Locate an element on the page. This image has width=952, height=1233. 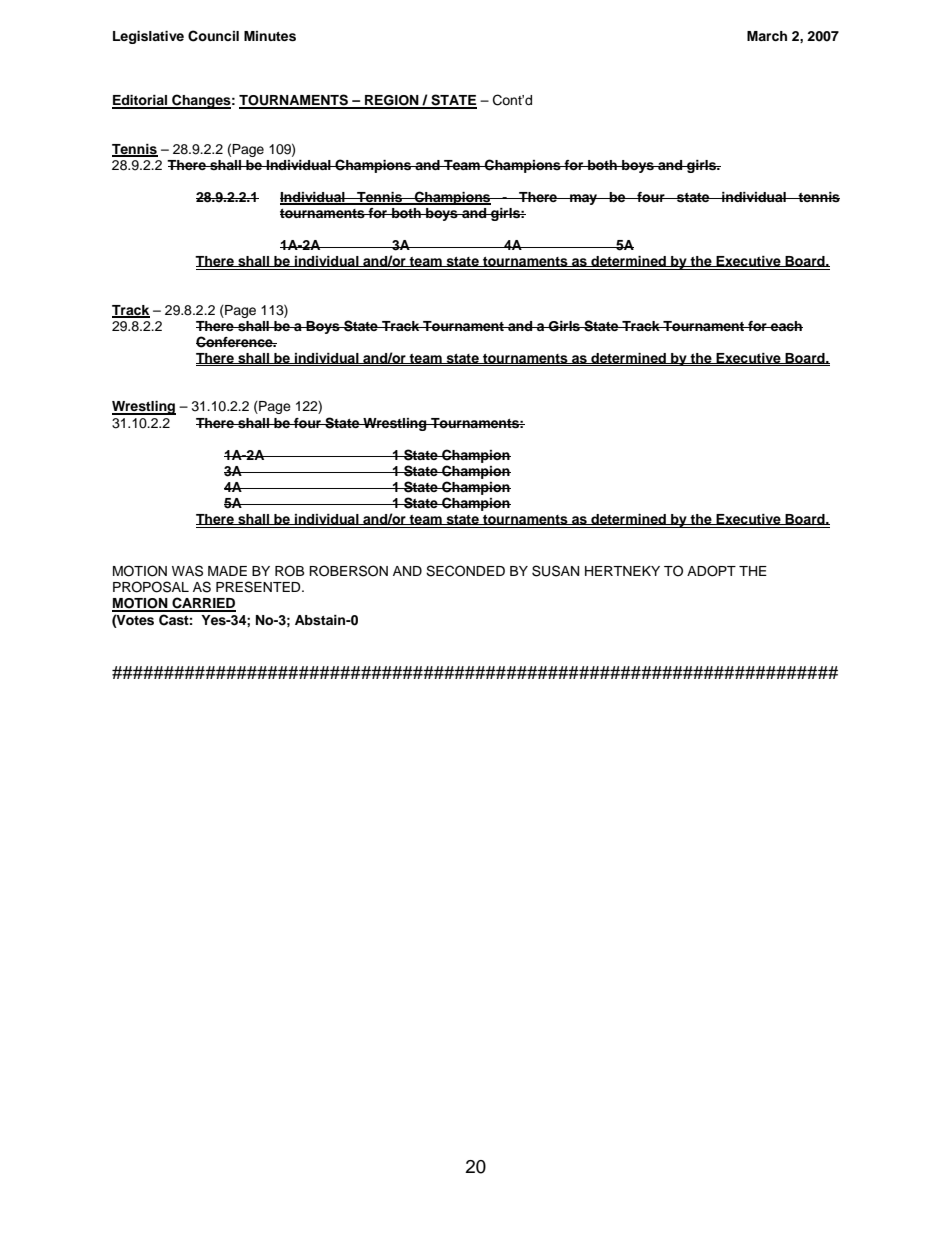
Council is located at coordinates (213, 36).
